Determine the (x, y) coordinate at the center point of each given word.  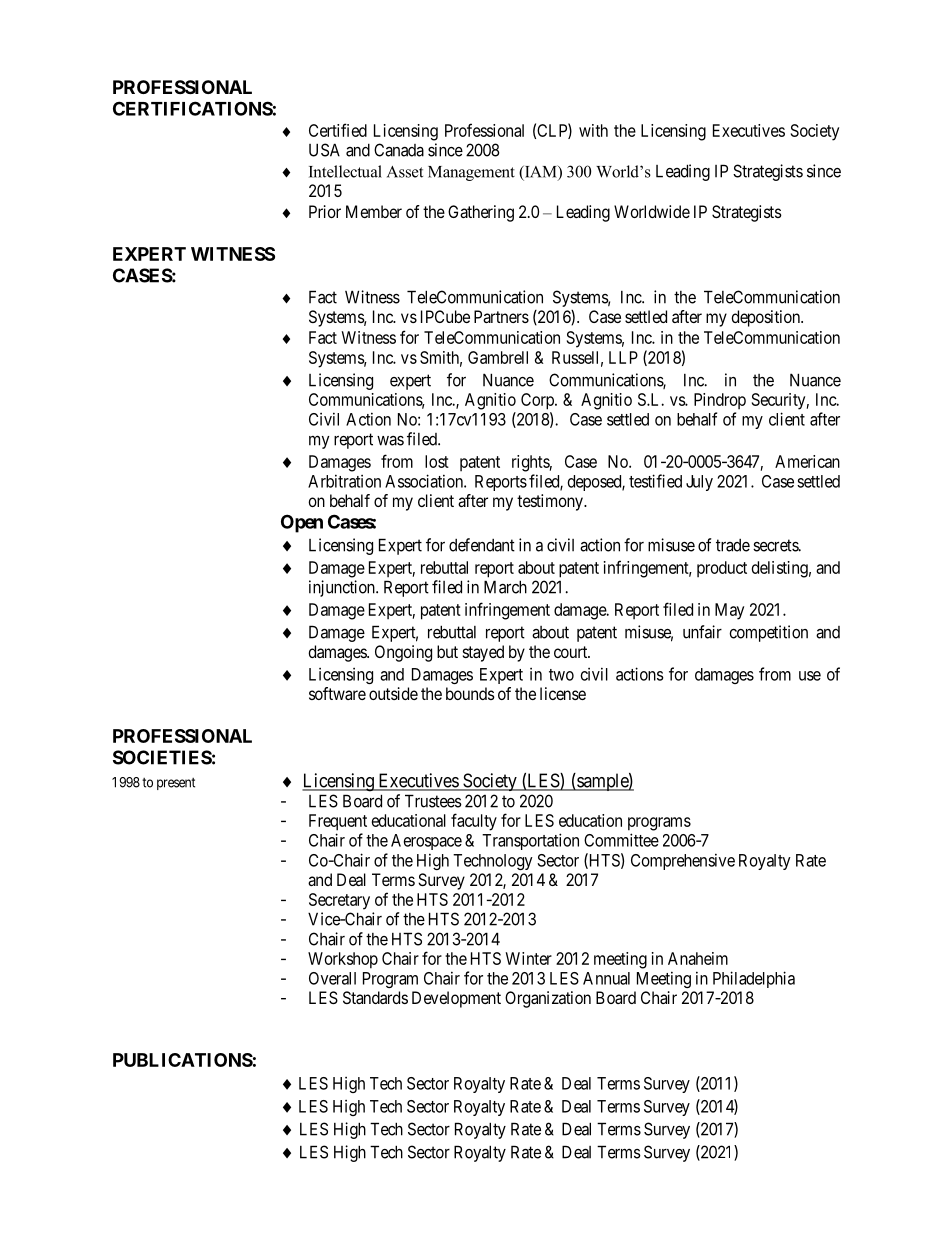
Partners (501, 316)
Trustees (433, 801)
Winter (528, 958)
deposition (766, 318)
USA (324, 150)
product (722, 569)
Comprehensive (683, 861)
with (593, 130)
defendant (482, 545)
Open (302, 523)
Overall (332, 978)
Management (471, 173)
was (390, 441)
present (176, 784)
